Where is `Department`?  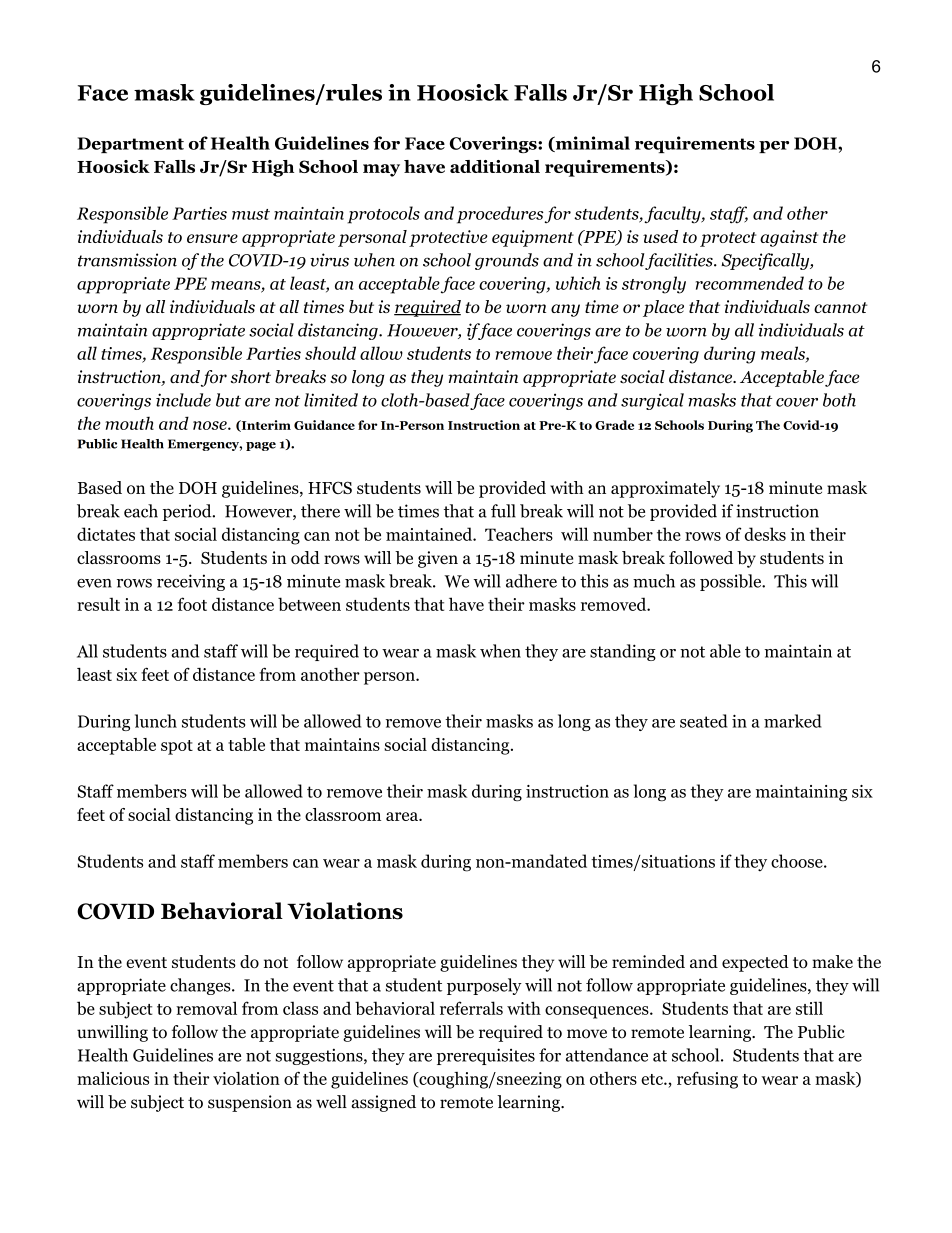 Department is located at coordinates (130, 145).
